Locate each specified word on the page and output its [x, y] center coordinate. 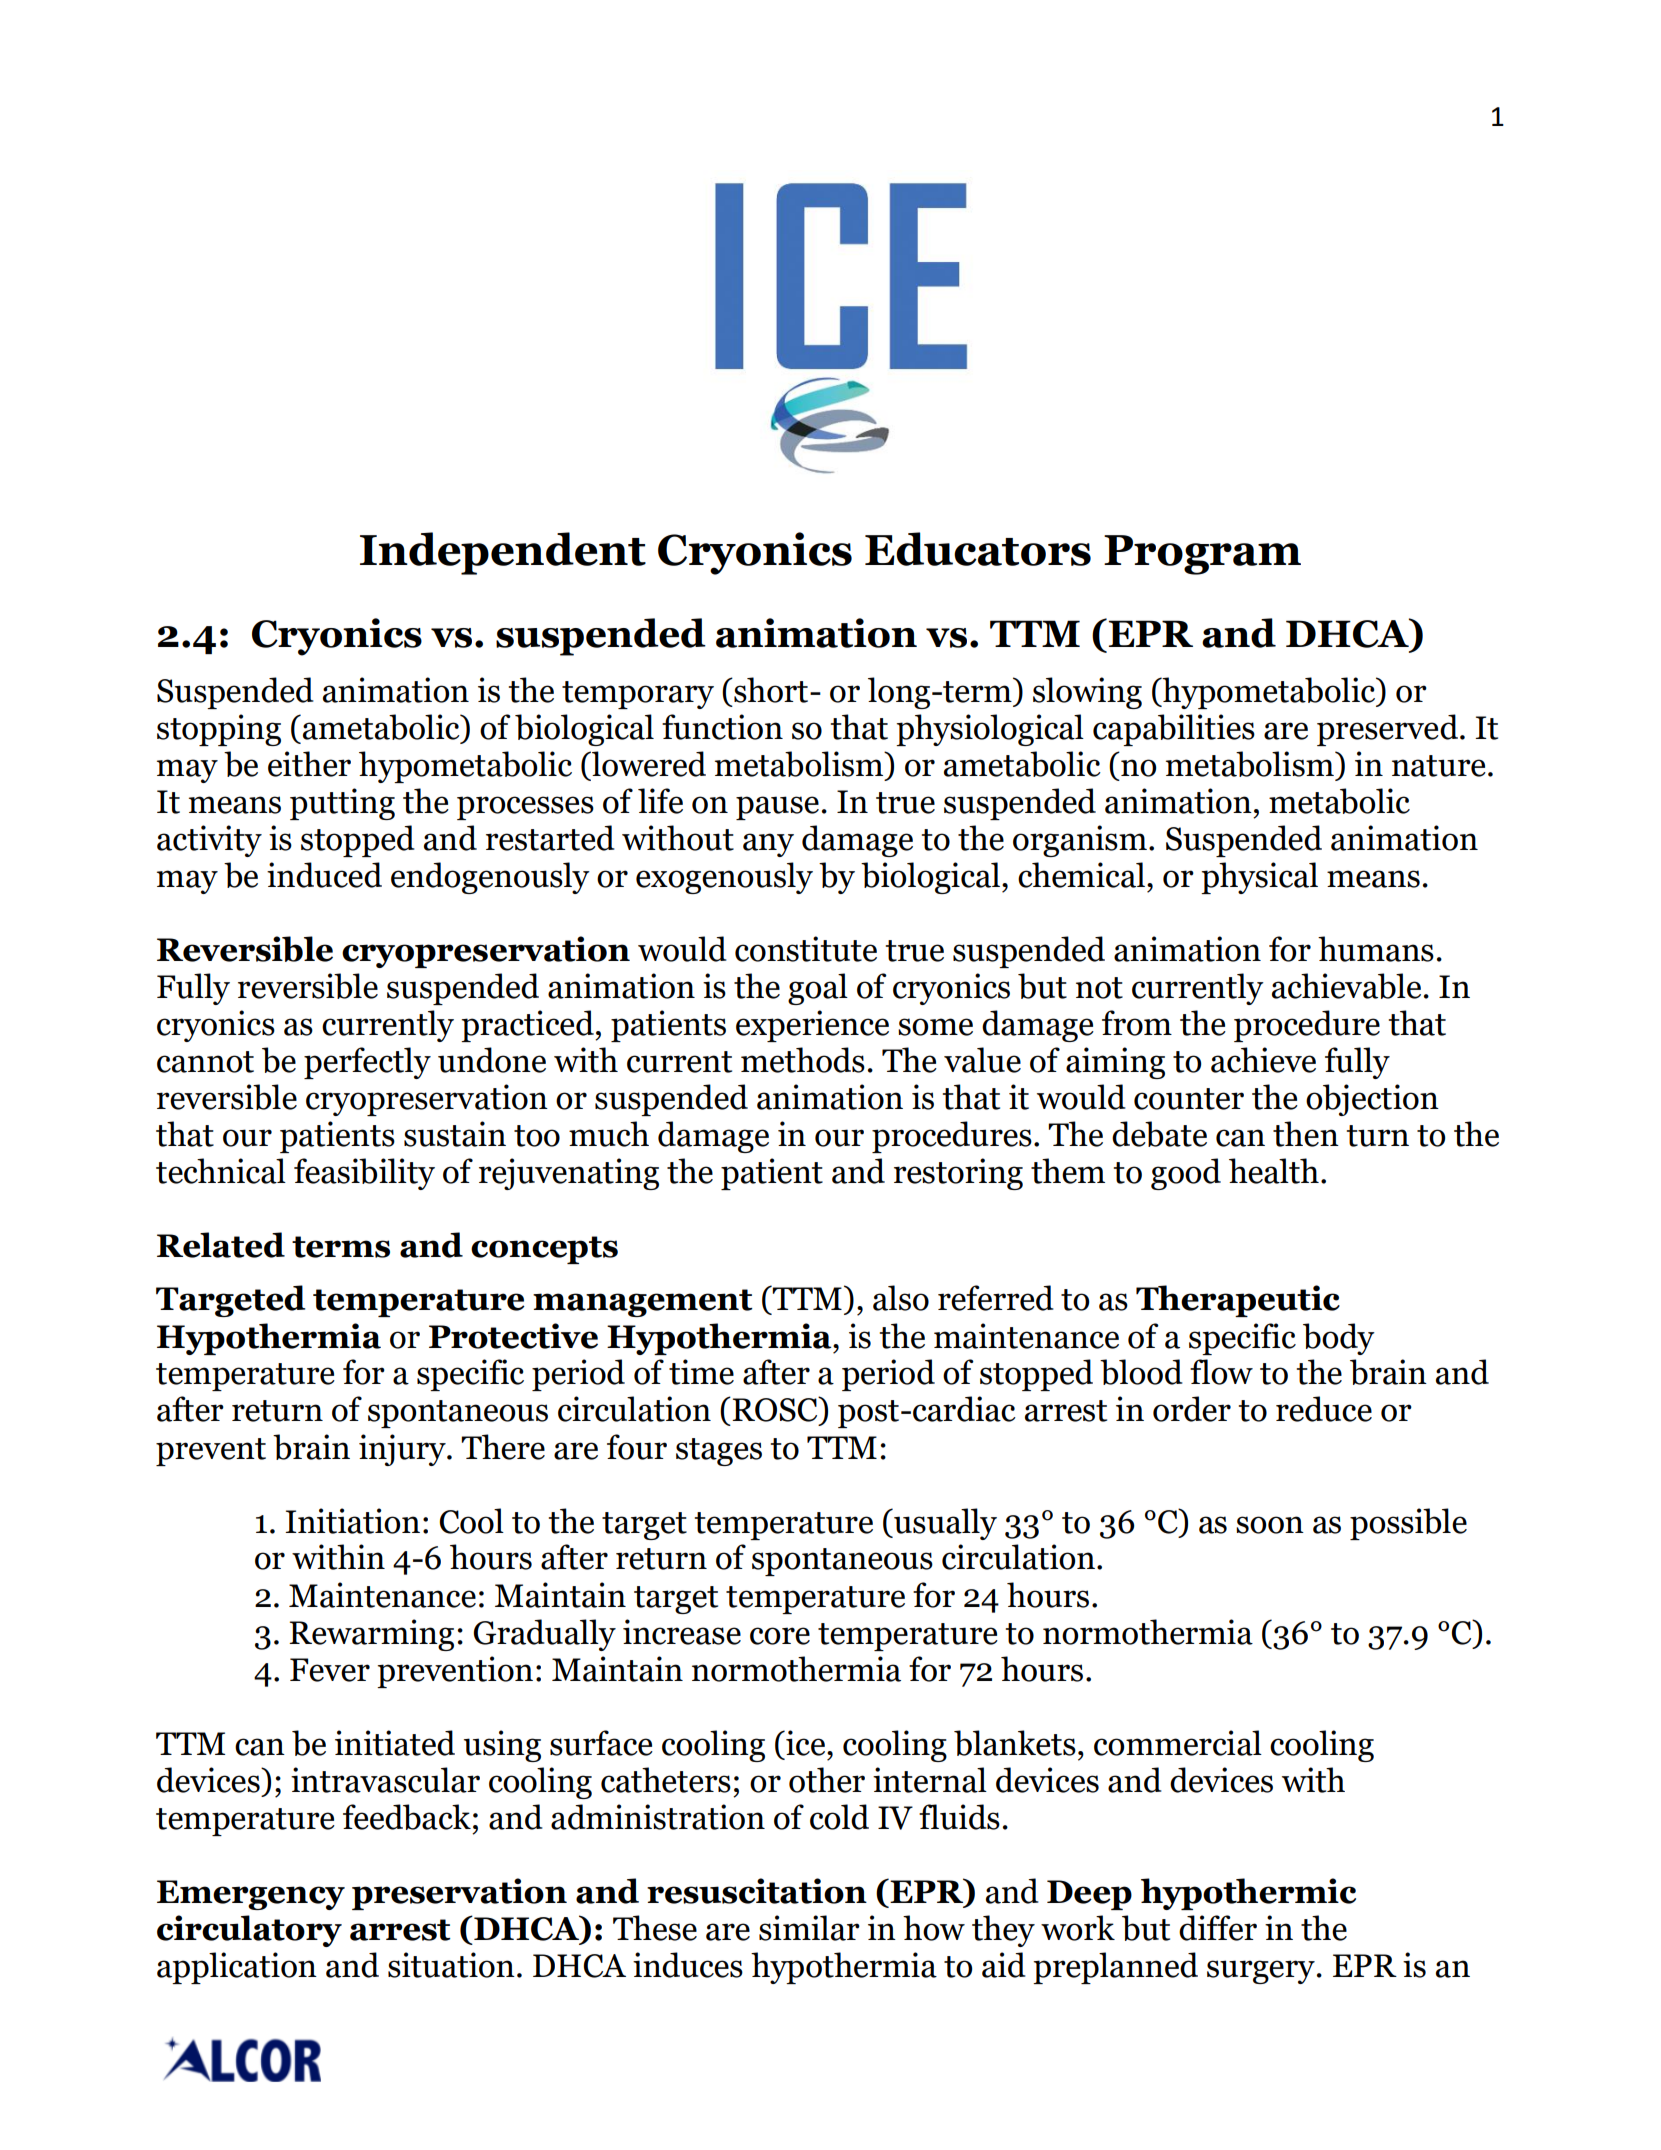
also [901, 1298]
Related [221, 1245]
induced [324, 875]
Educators [978, 549]
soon [1270, 1525]
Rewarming [371, 1635]
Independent [503, 553]
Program [1202, 555]
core [780, 1636]
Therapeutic [1238, 1301]
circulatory [249, 1931]
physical [1259, 878]
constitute [806, 949]
